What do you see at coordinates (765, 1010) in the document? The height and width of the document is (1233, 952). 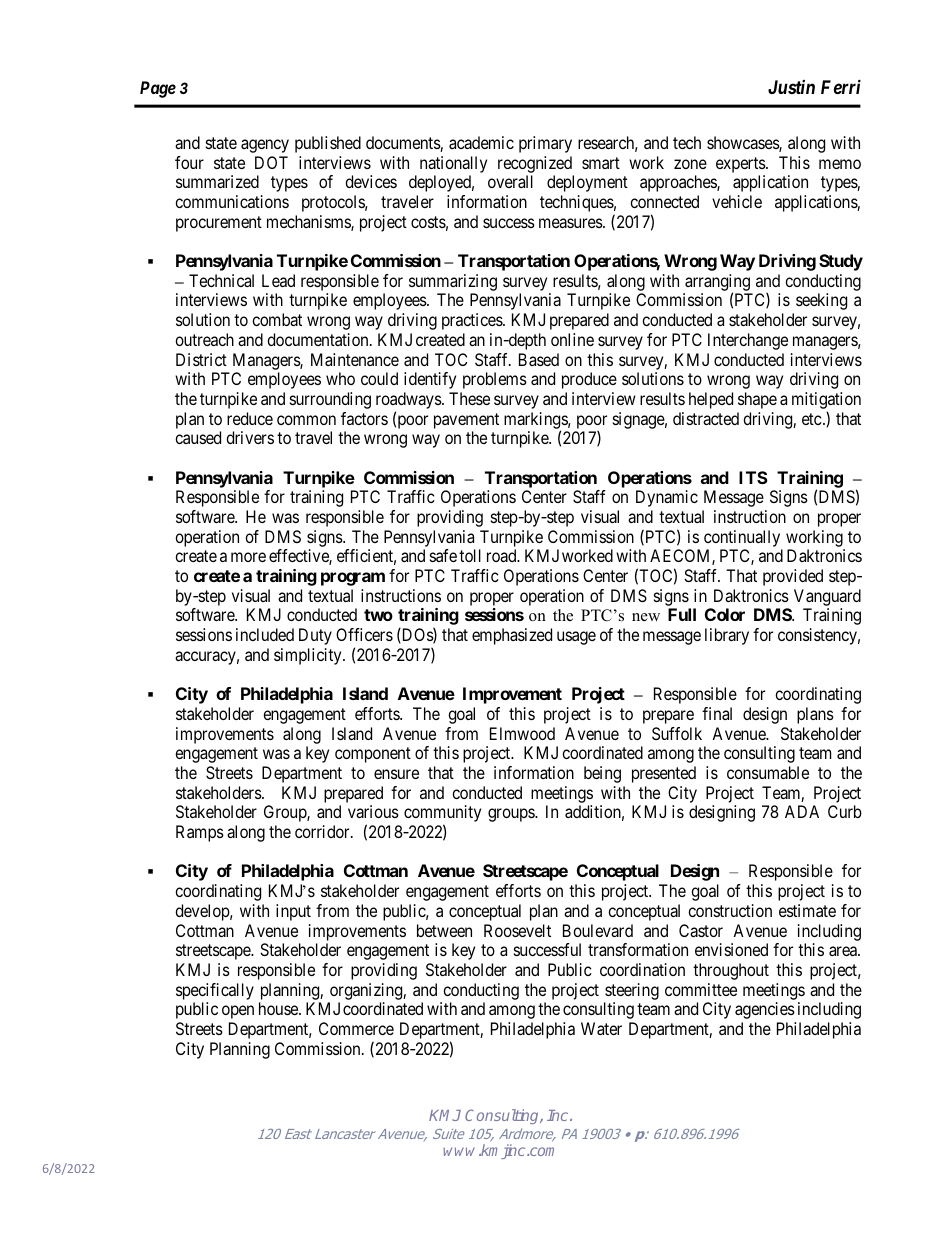 I see `agencies` at bounding box center [765, 1010].
